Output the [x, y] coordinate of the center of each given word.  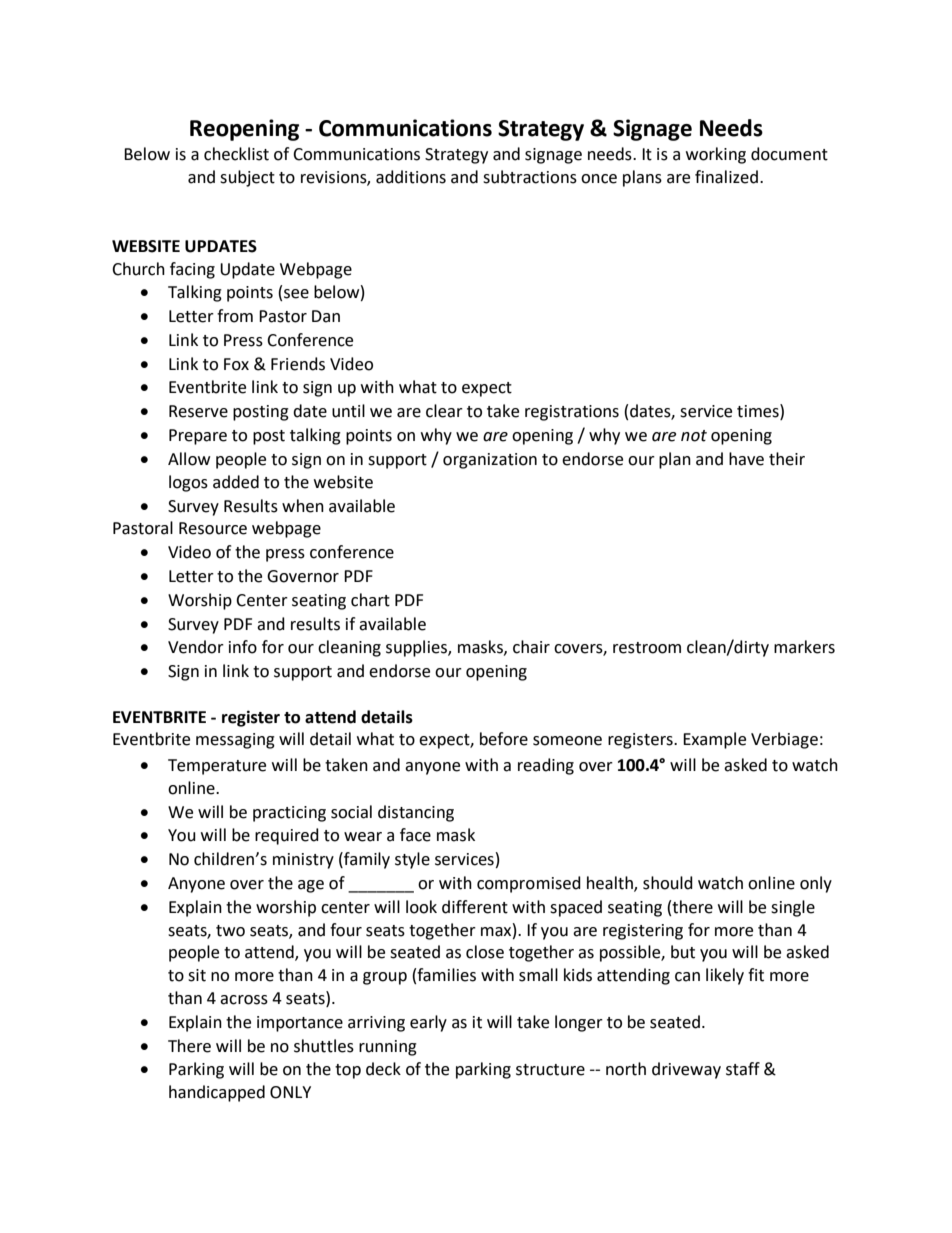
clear [444, 411]
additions [411, 177]
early [428, 1023]
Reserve [198, 411]
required [287, 836]
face [415, 835]
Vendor [196, 647]
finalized [728, 177]
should [668, 883]
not [694, 436]
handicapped [217, 1093]
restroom [647, 648]
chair [531, 647]
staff [743, 1069]
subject [247, 178]
